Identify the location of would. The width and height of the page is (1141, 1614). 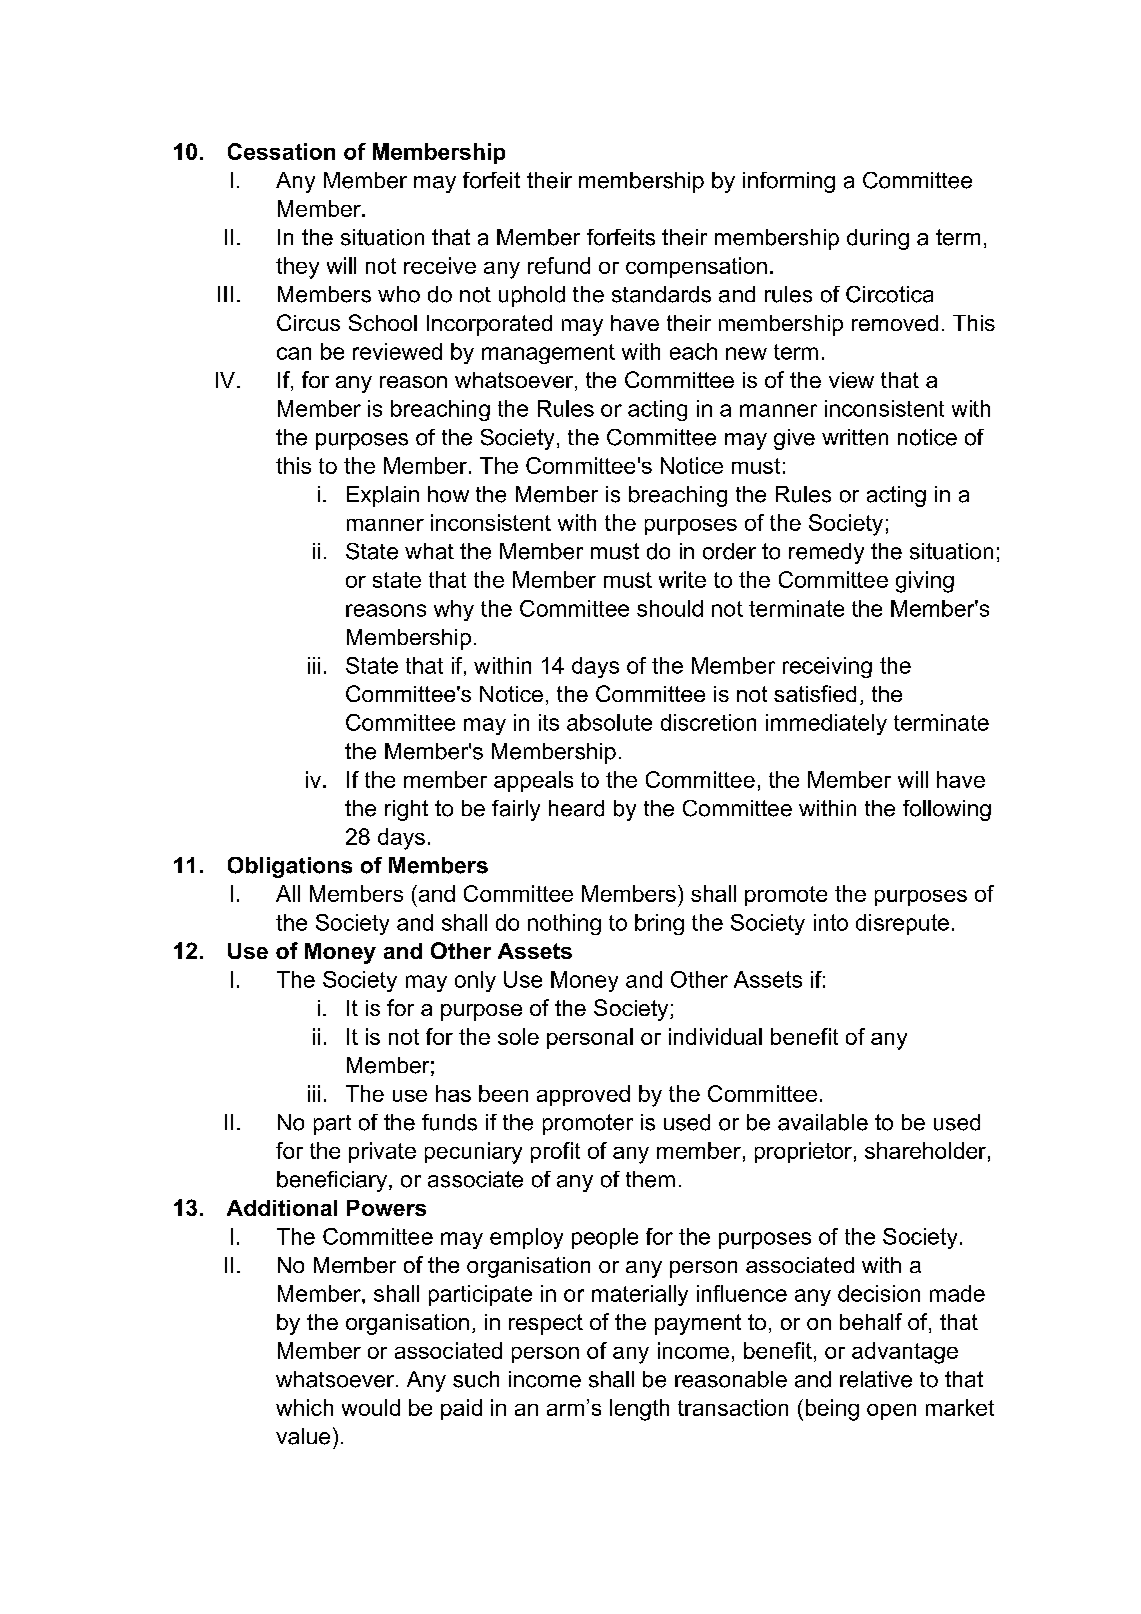
(371, 1407).
